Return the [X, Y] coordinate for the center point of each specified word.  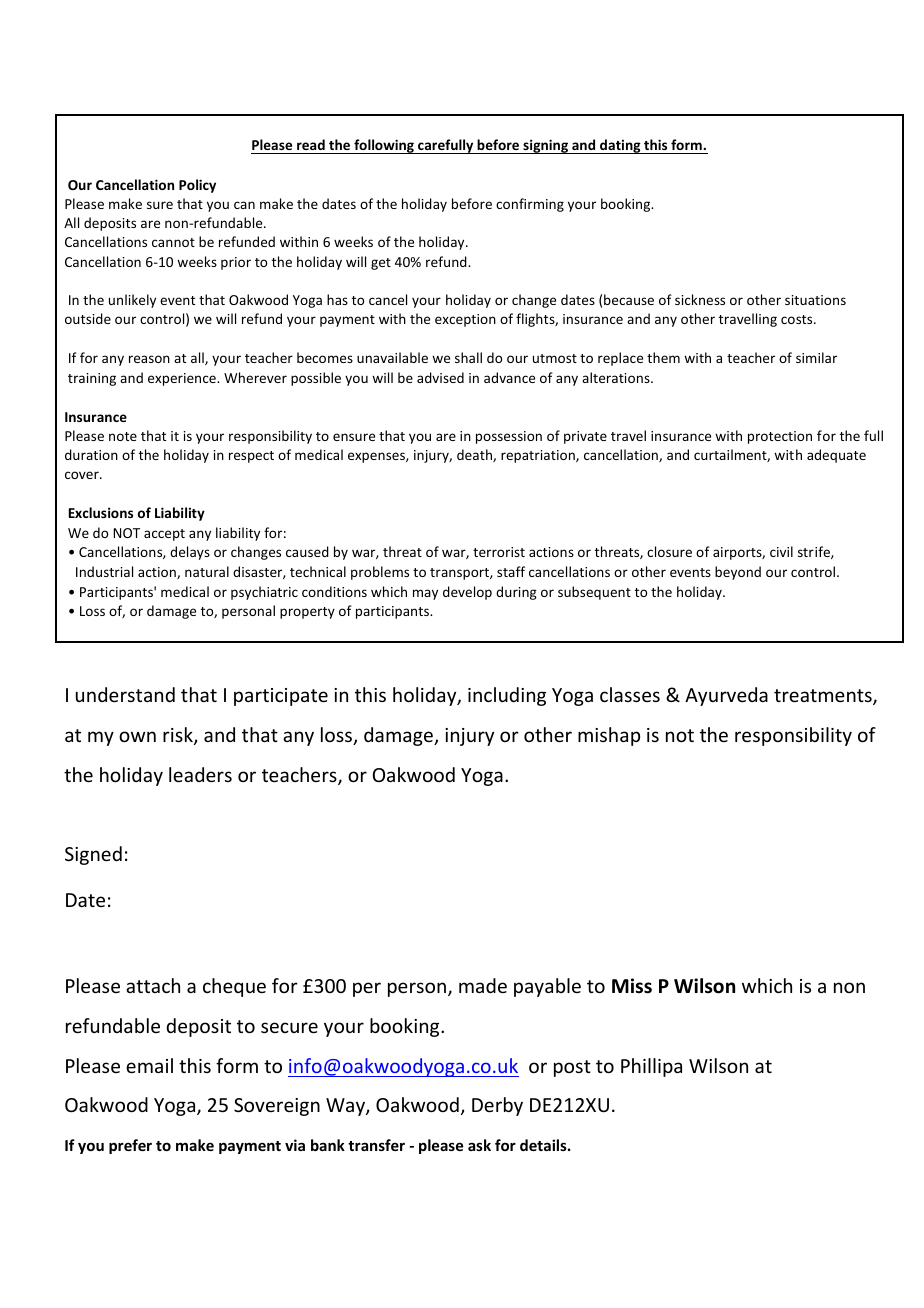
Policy [197, 186]
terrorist [499, 552]
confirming [530, 205]
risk [179, 736]
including [507, 696]
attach [153, 985]
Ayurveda [726, 696]
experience [183, 379]
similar [816, 357]
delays [190, 553]
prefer [130, 1146]
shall [468, 357]
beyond [738, 573]
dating [620, 146]
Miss [632, 986]
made [483, 985]
